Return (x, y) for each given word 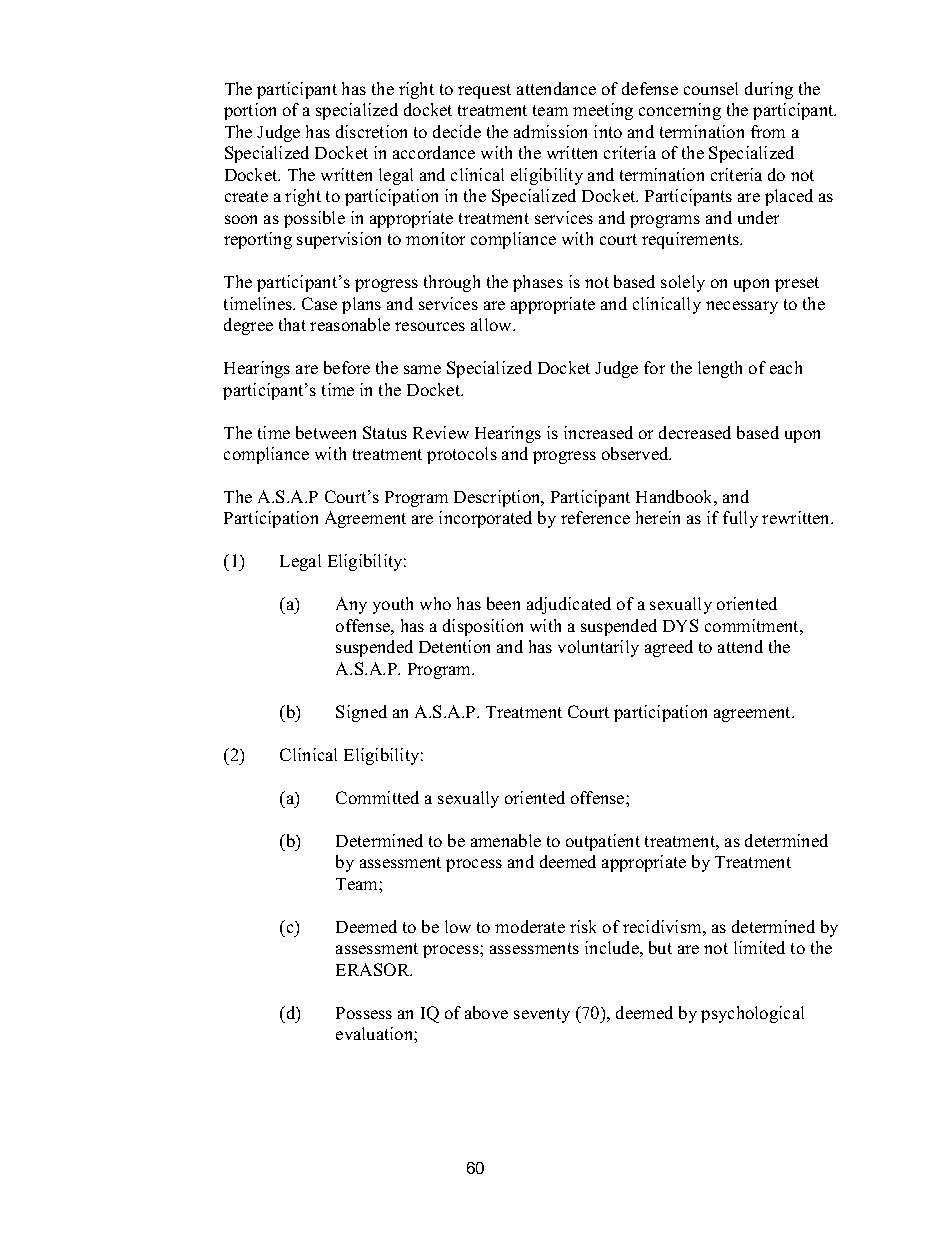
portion (250, 111)
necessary (742, 307)
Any (351, 605)
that (292, 324)
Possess (364, 1013)
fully (740, 519)
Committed (377, 797)
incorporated (485, 519)
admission (550, 131)
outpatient (603, 842)
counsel (711, 88)
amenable (506, 840)
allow (492, 324)
